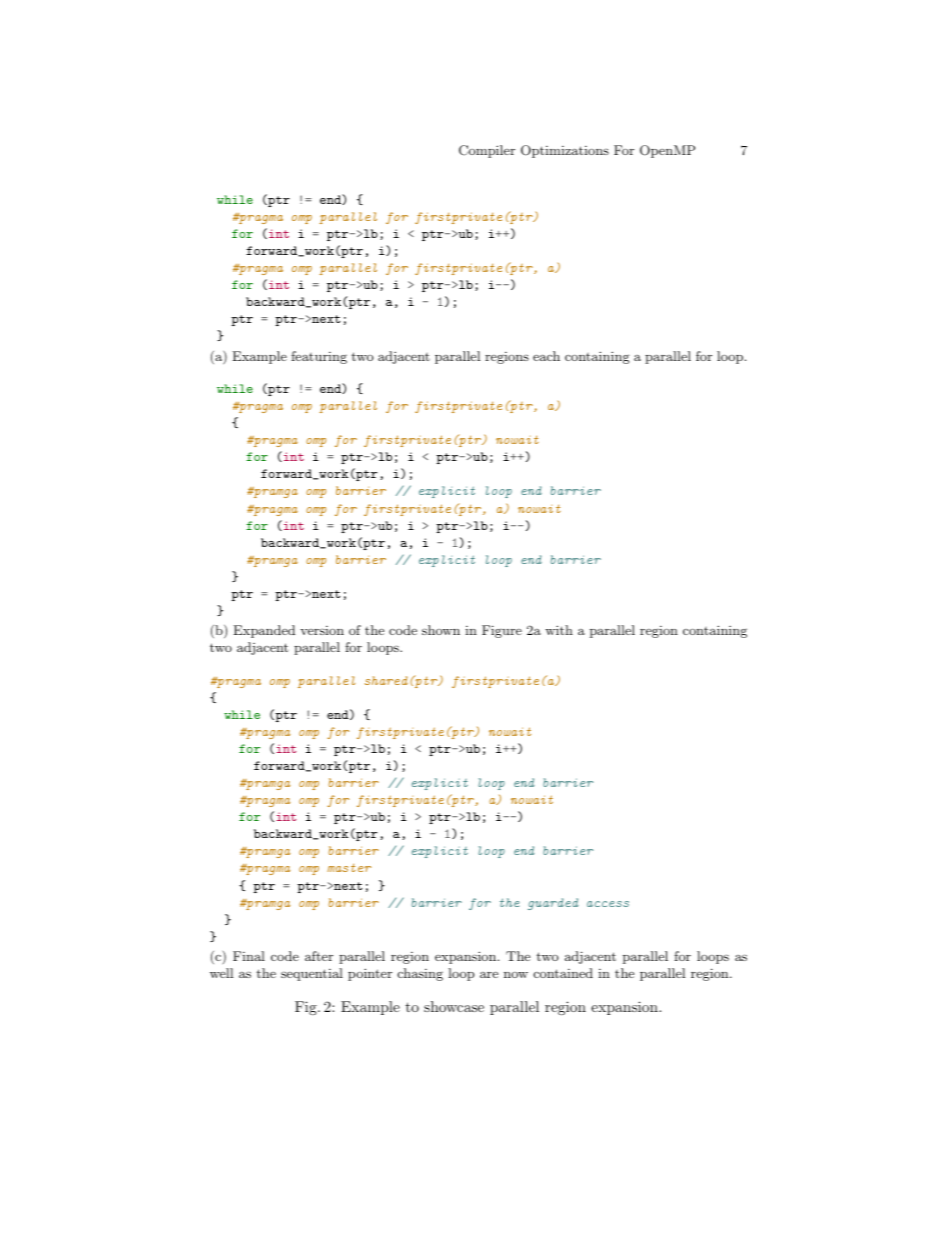 Image resolution: width=952 pixels, height=1233 pixels. What do you see at coordinates (249, 956) in the page?
I see `Final` at bounding box center [249, 956].
